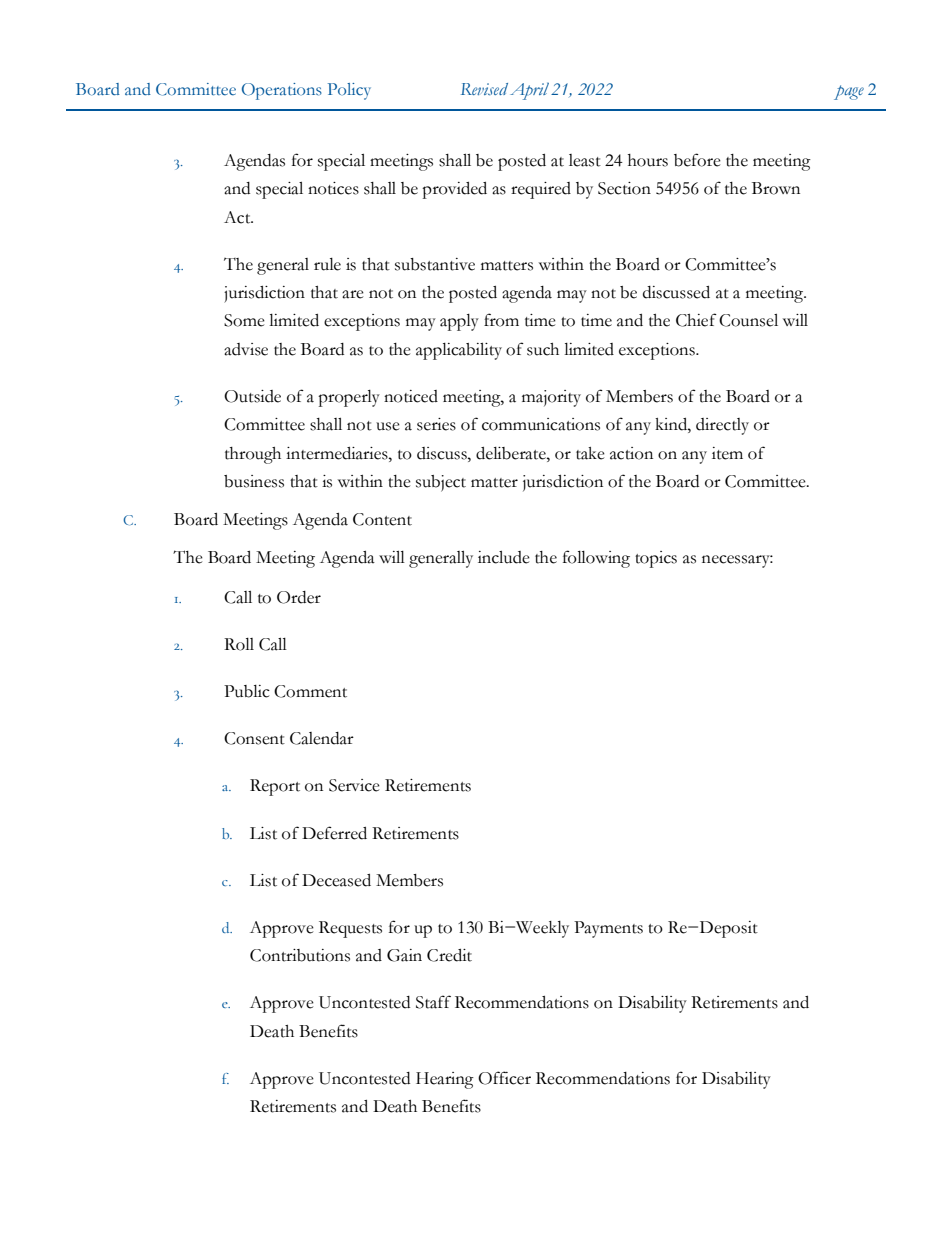 The height and width of the screenshot is (1233, 952). Describe the element at coordinates (656, 559) in the screenshot. I see `topics` at that location.
